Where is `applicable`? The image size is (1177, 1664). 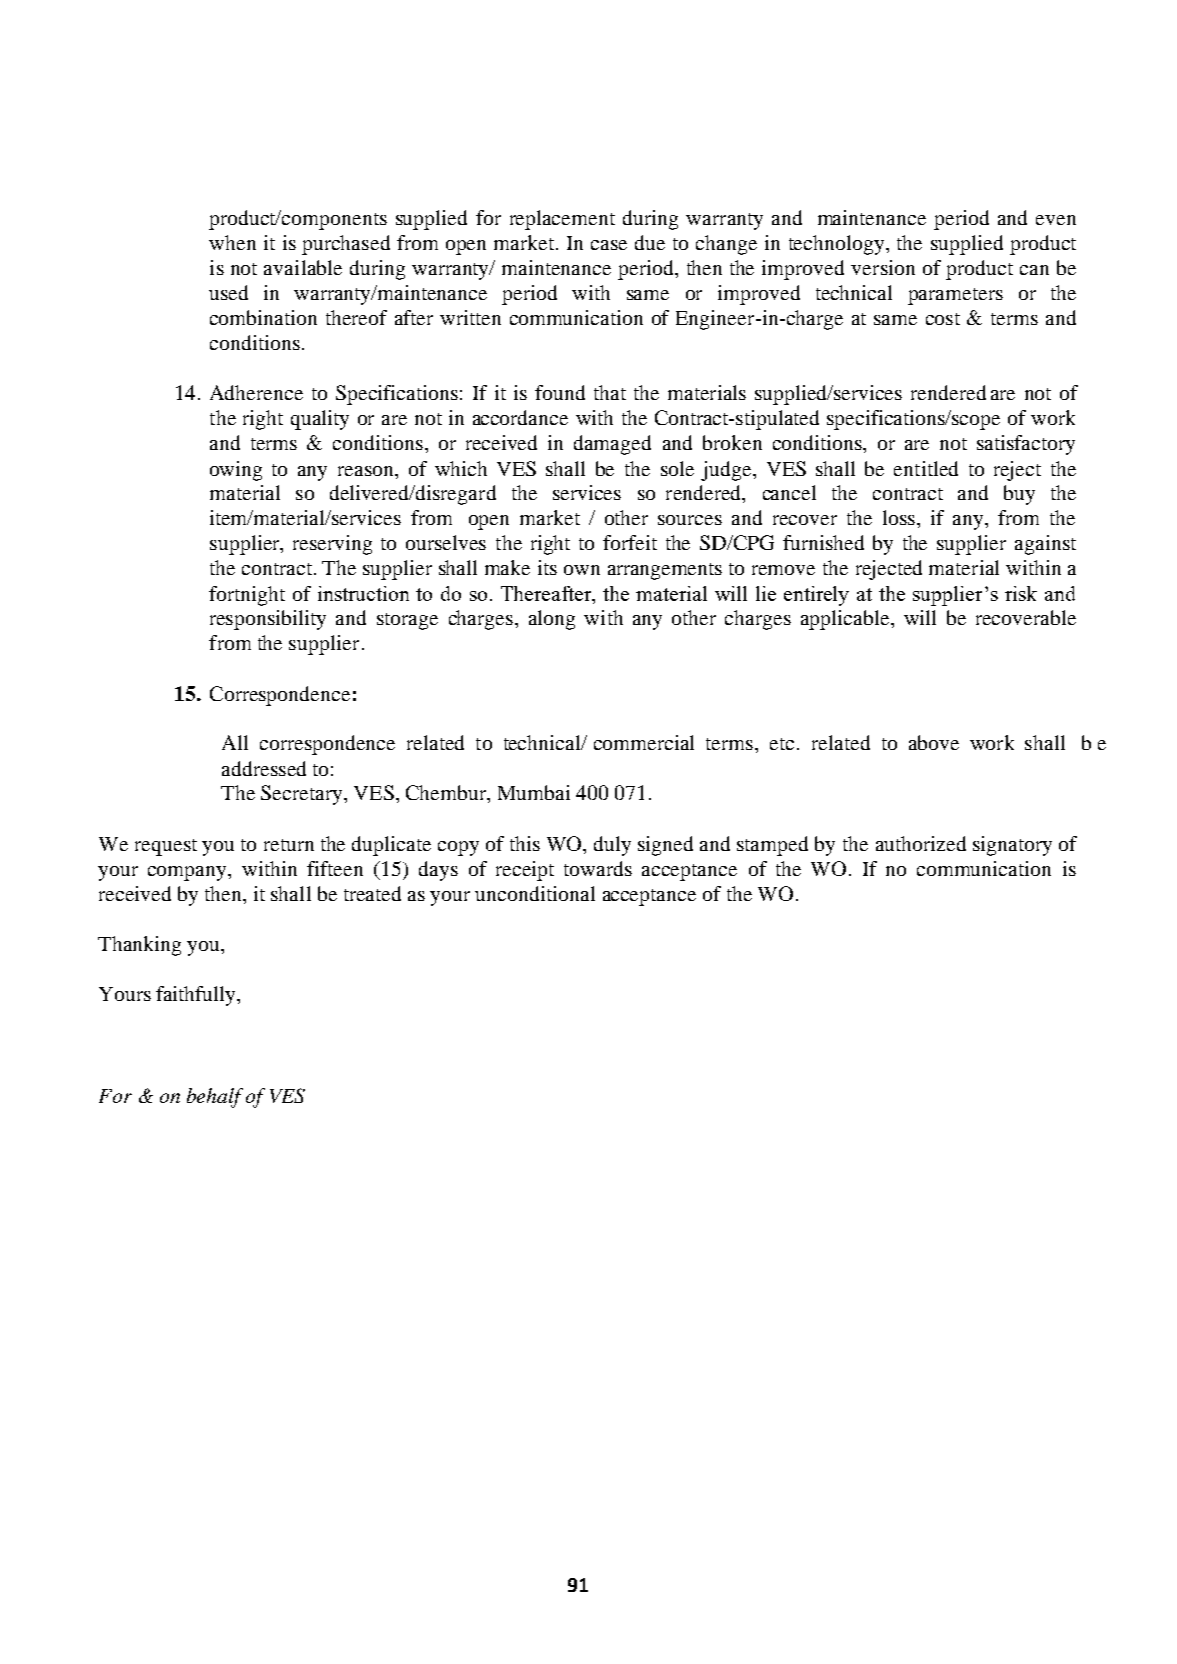 applicable is located at coordinates (846, 620).
